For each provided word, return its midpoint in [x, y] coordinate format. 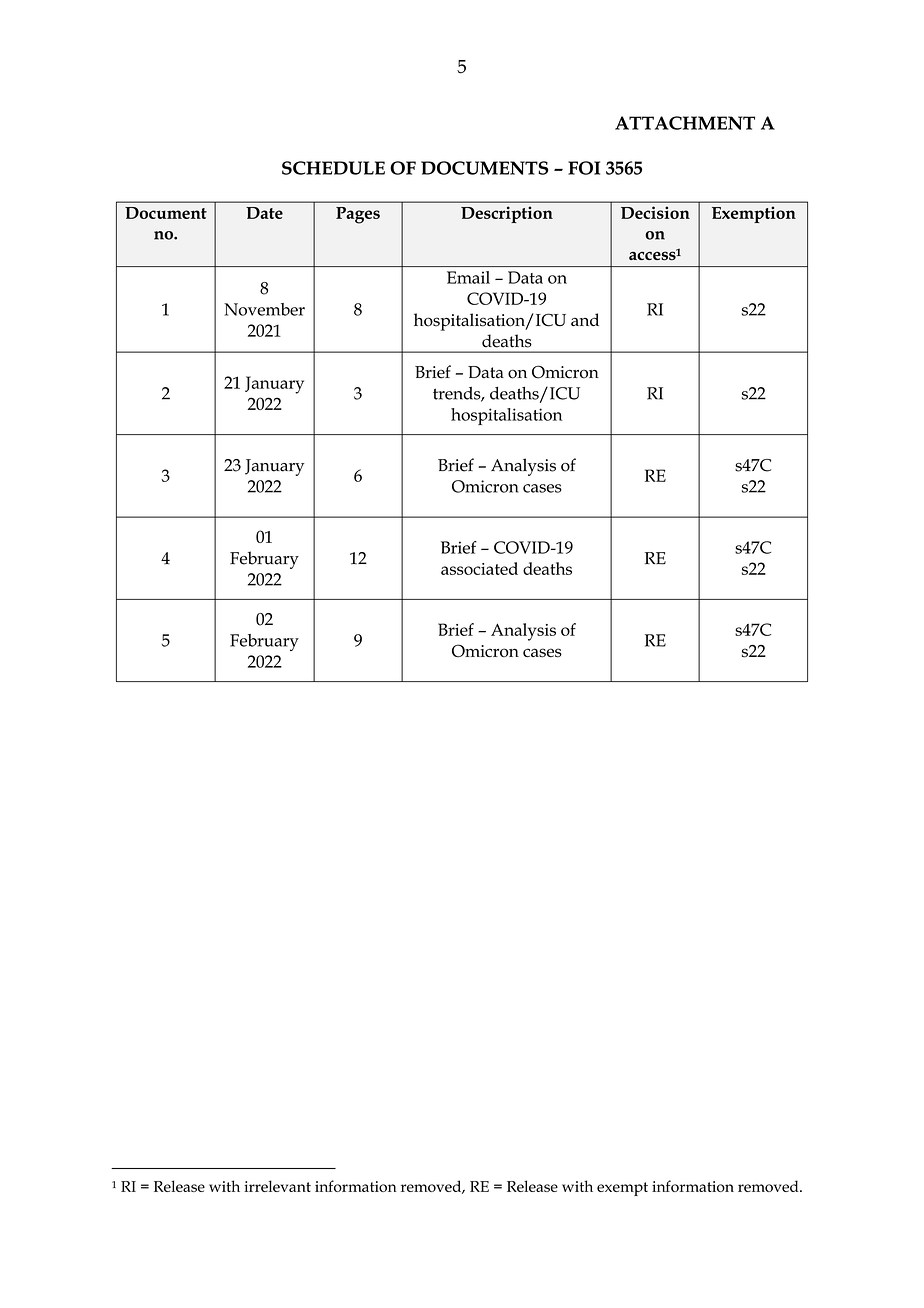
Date [264, 213]
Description [507, 214]
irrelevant [277, 1186]
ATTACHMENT [685, 123]
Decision [655, 212]
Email [468, 277]
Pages [358, 215]
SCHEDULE [333, 168]
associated [479, 568]
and [585, 319]
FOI [584, 168]
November [264, 309]
